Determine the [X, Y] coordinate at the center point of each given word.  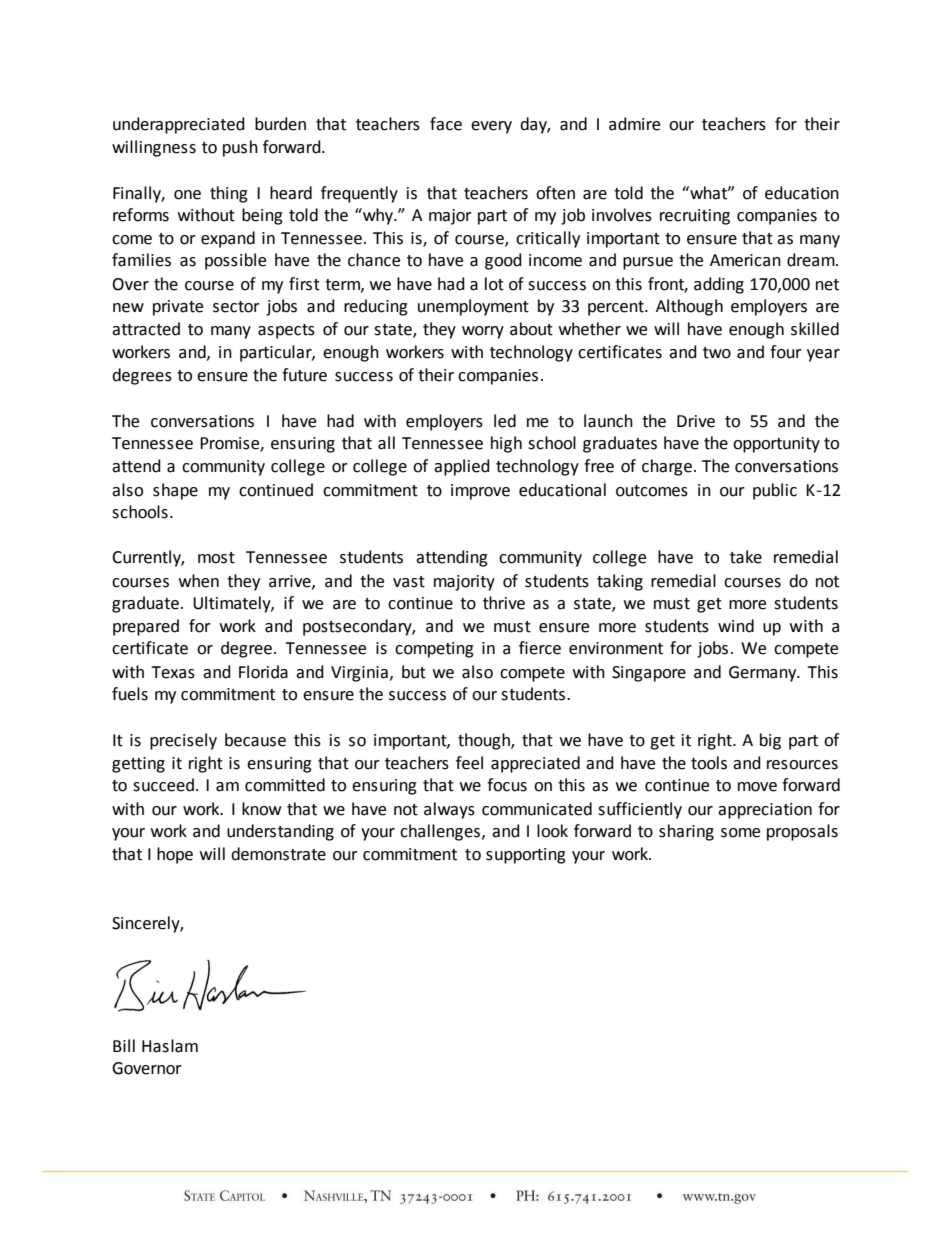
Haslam [170, 1046]
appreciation [765, 811]
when [199, 581]
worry [483, 332]
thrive [504, 603]
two [717, 353]
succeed [163, 785]
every [491, 127]
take [746, 557]
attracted [146, 329]
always [449, 810]
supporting [526, 856]
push [240, 148]
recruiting [695, 217]
